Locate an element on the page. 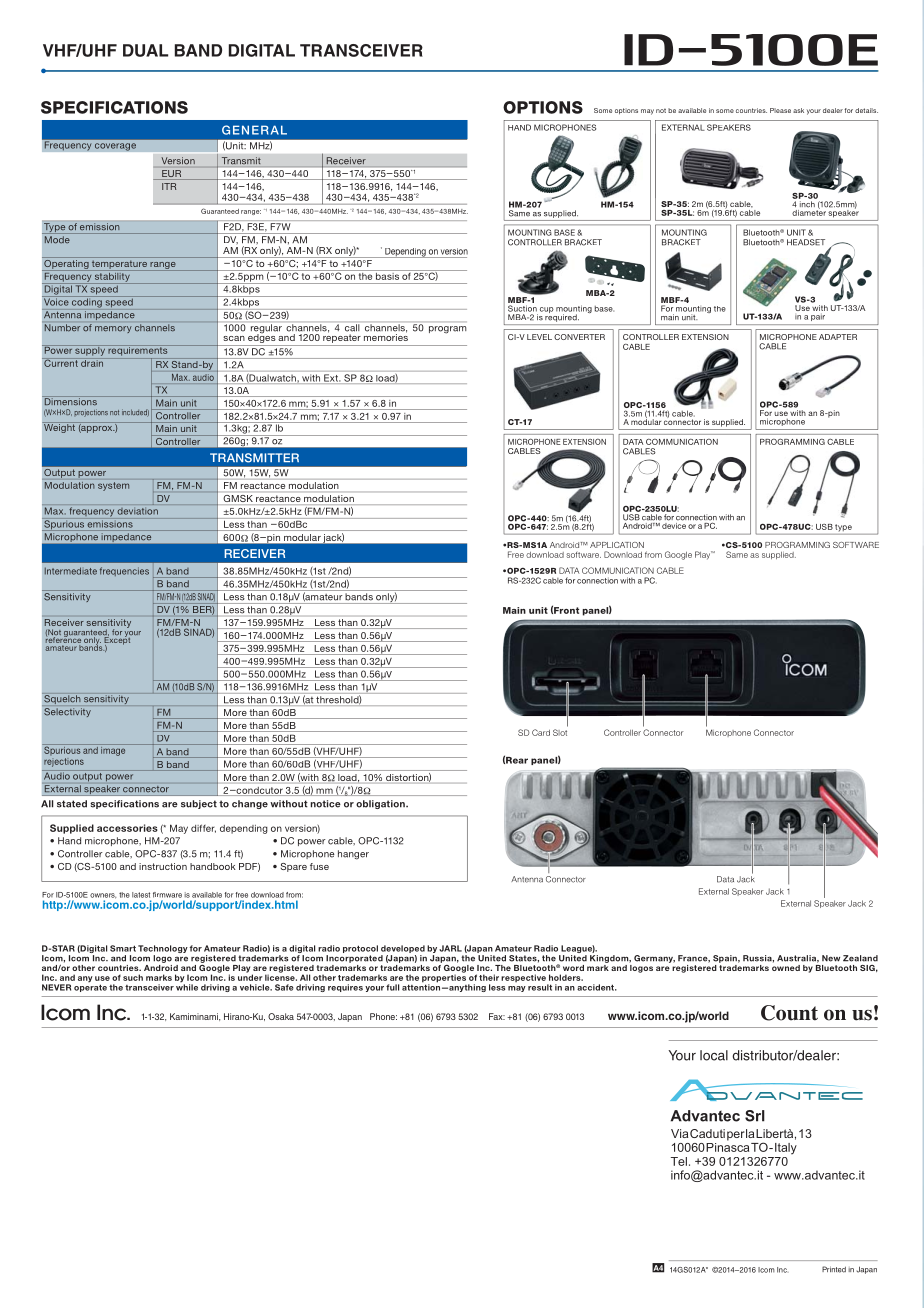  owned is located at coordinates (786, 966).
